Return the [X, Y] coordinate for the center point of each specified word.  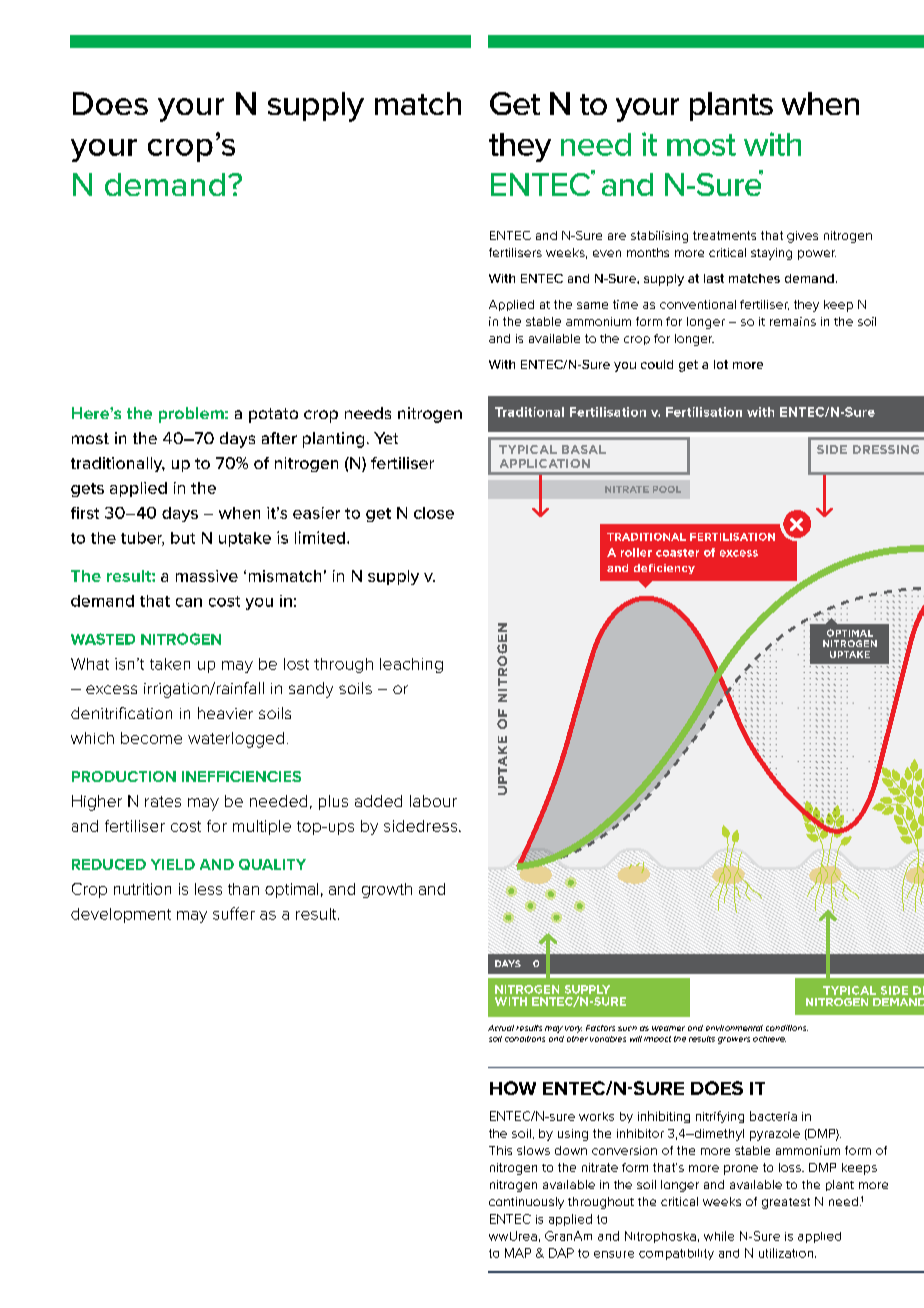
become [151, 738]
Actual [501, 1028]
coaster [677, 553]
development [121, 915]
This [500, 1150]
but [183, 538]
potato [273, 415]
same [592, 305]
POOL [667, 489]
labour [433, 801]
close [434, 513]
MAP [518, 1253]
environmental [734, 1028]
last [714, 278]
